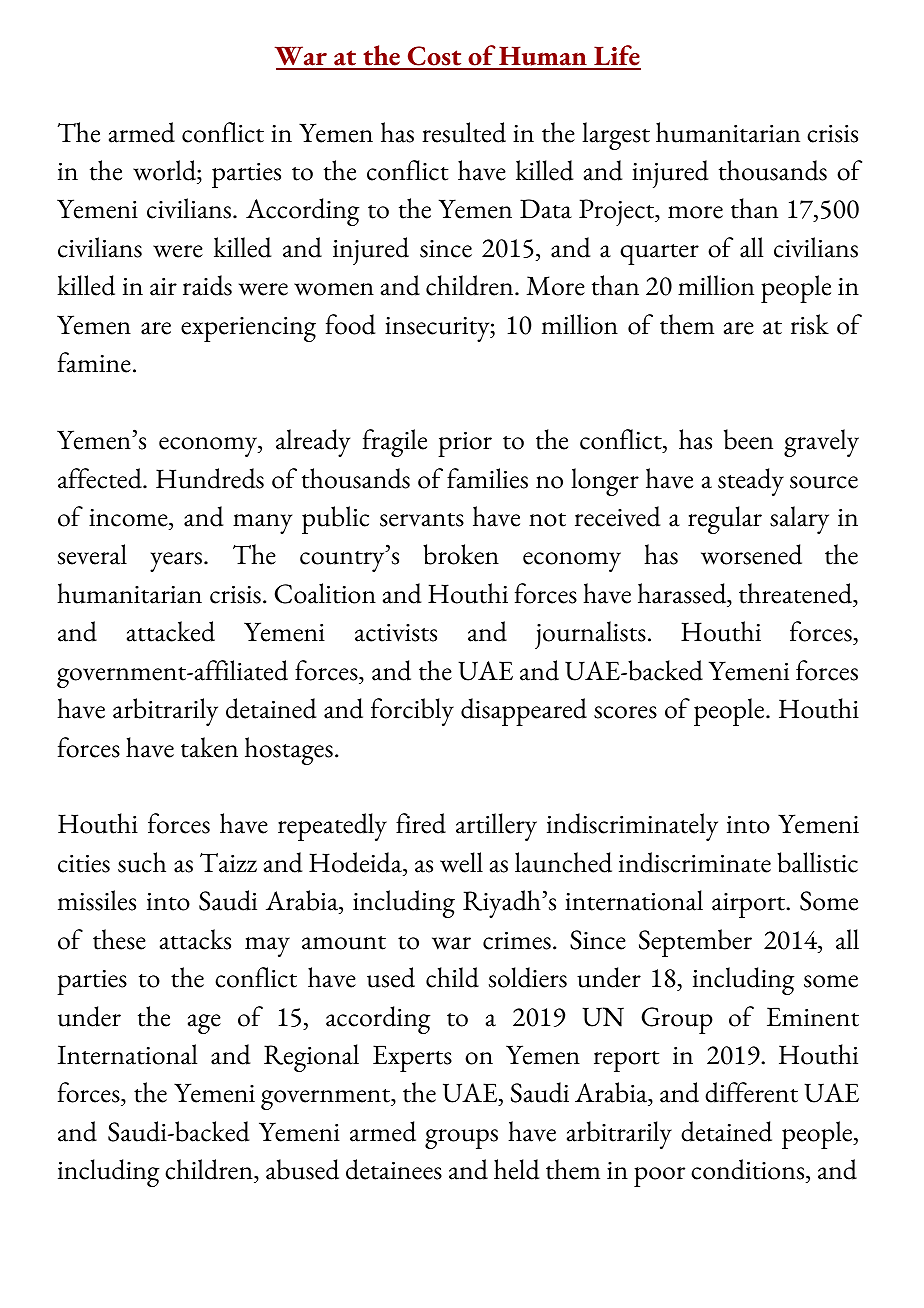  I want to click on crimes, so click(517, 940).
